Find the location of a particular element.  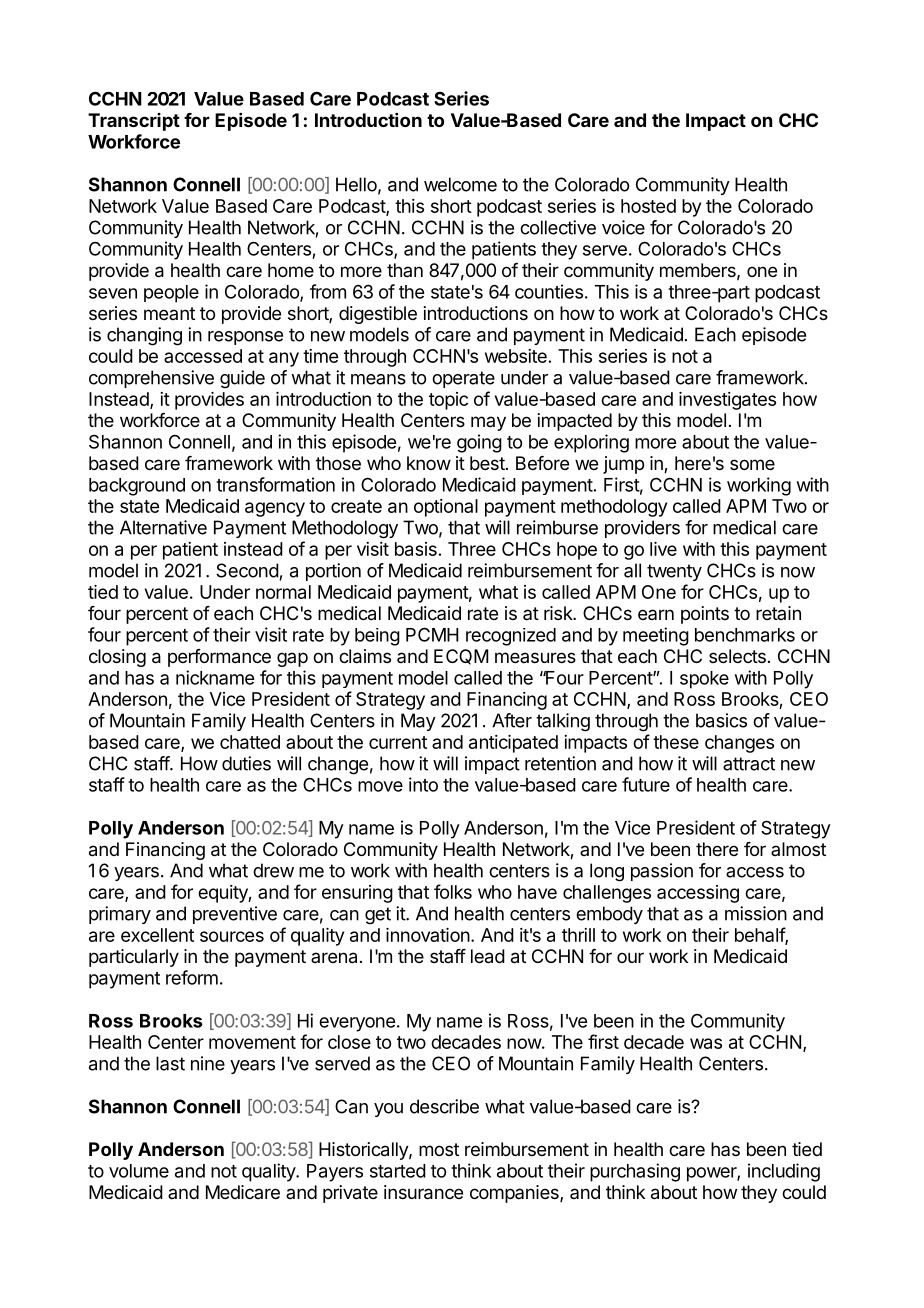

volume is located at coordinates (139, 1171).
